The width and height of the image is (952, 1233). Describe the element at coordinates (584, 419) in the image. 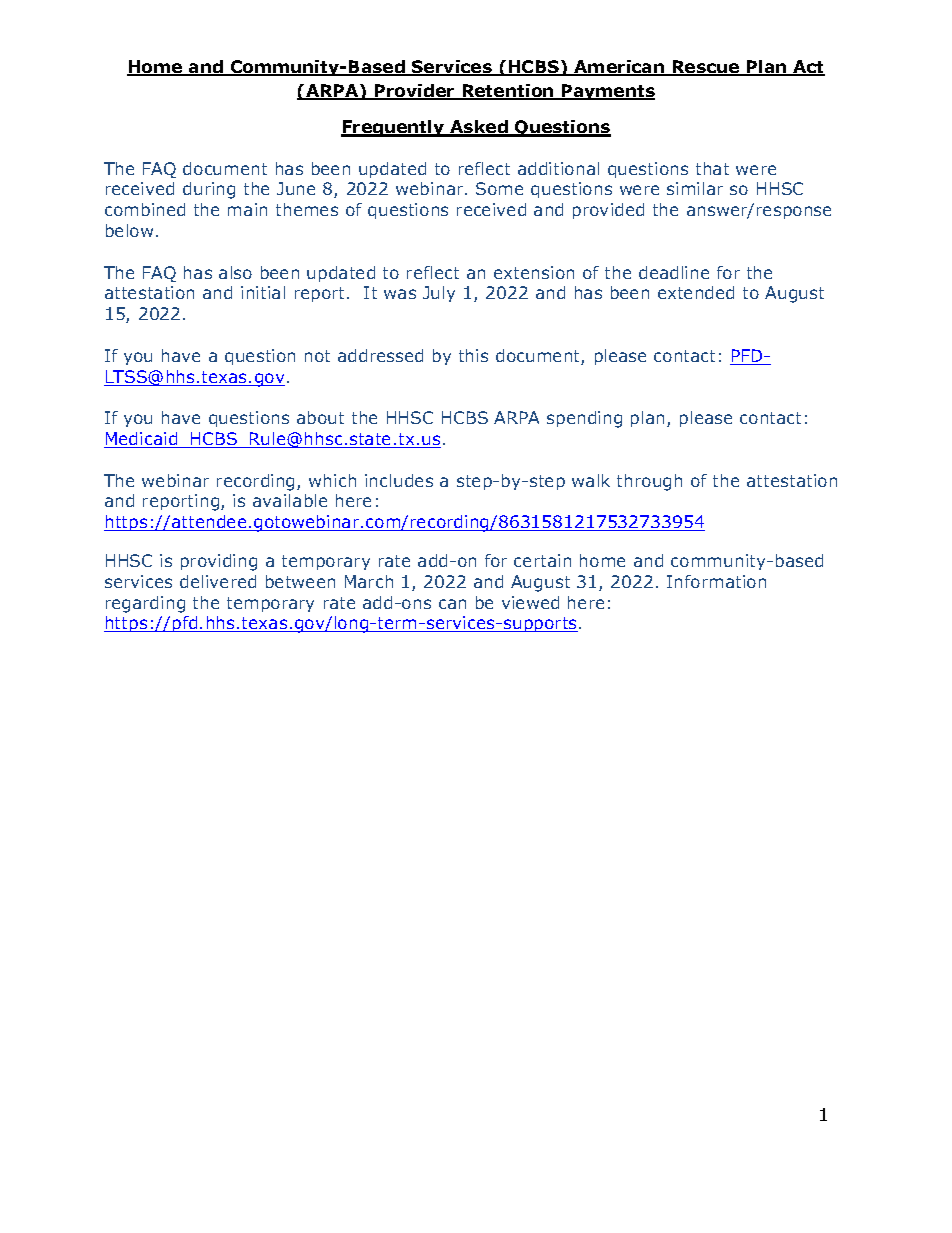

I see `spending` at that location.
